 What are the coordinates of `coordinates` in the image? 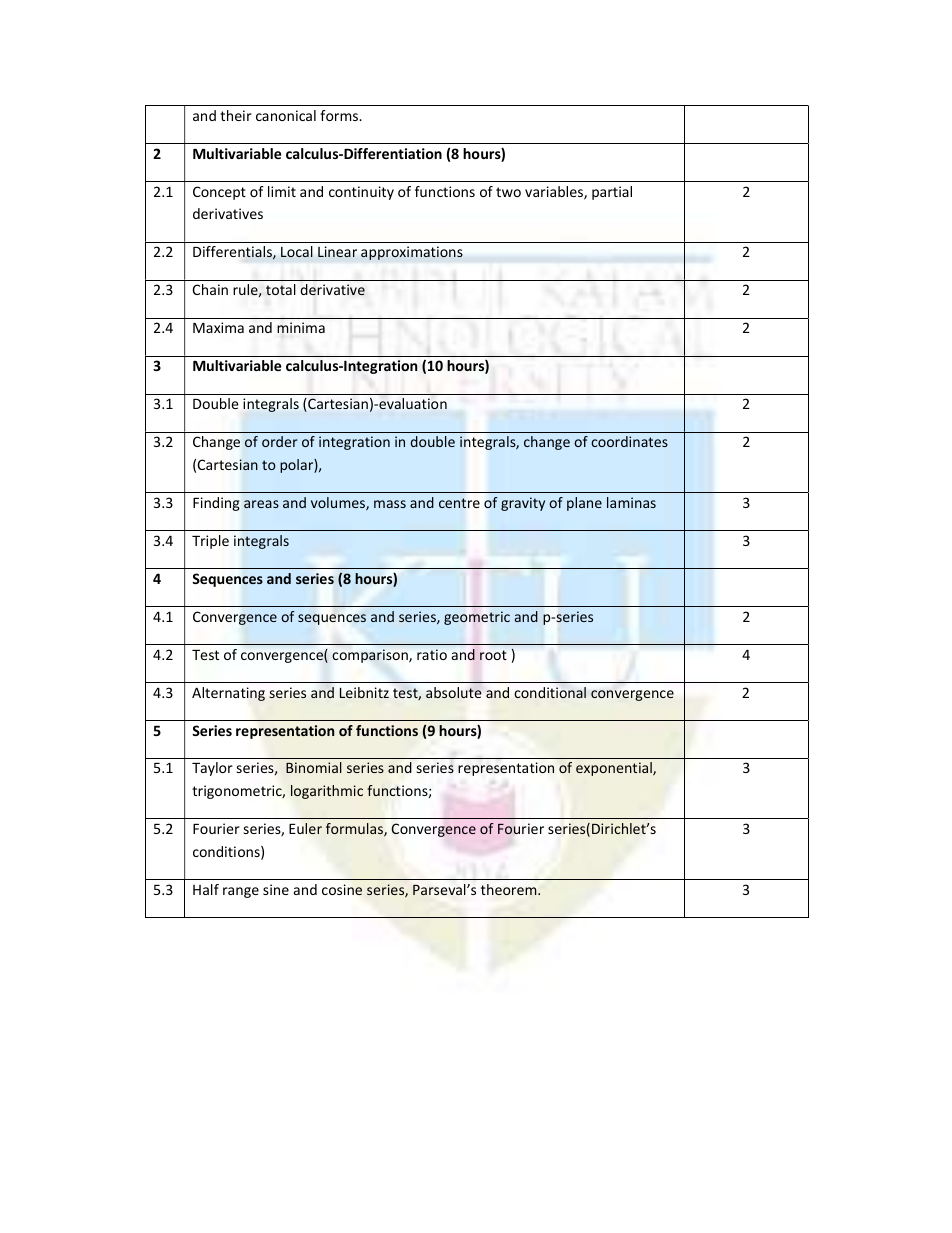 It's located at (629, 441).
